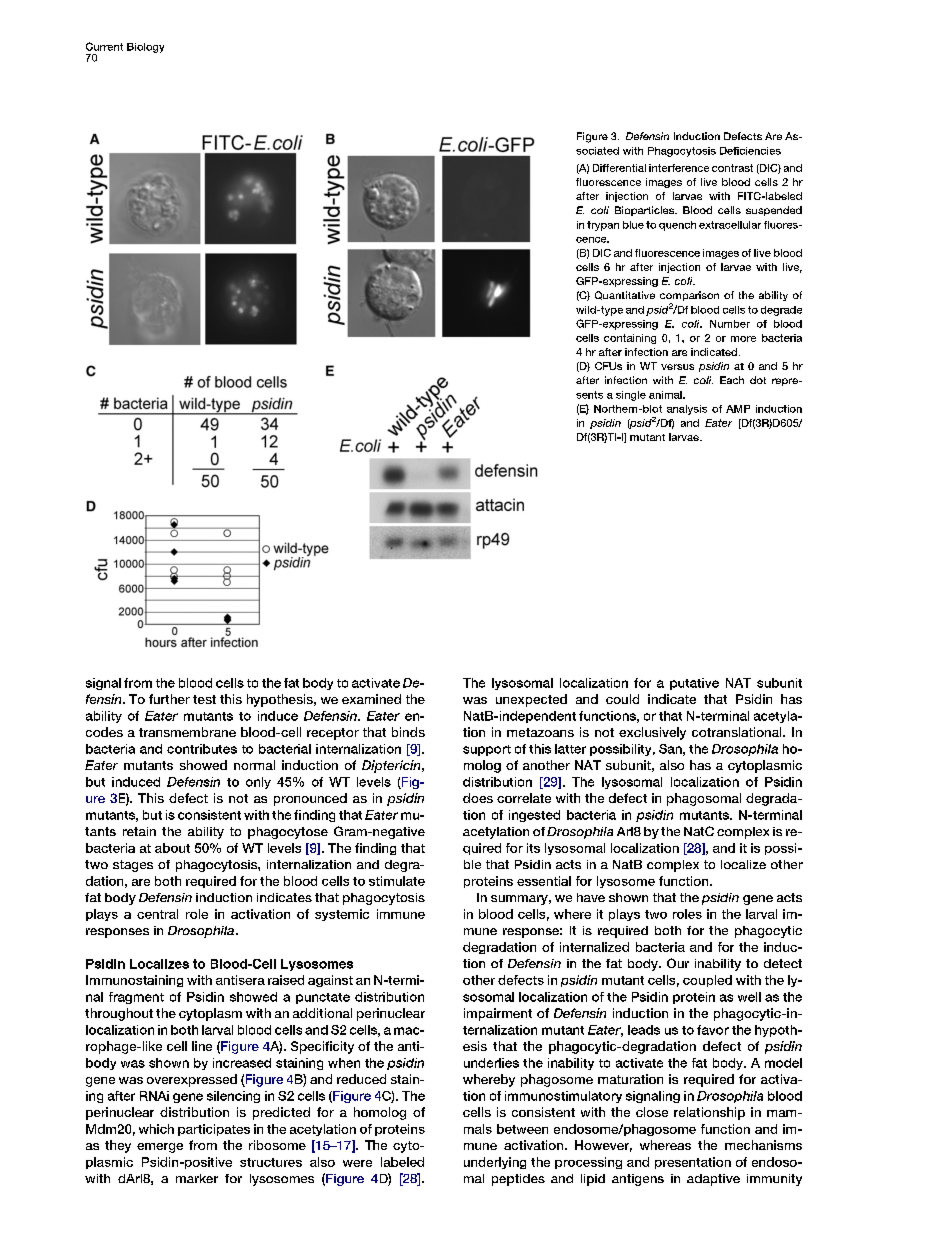 The image size is (952, 1237). I want to click on contributes, so click(202, 749).
